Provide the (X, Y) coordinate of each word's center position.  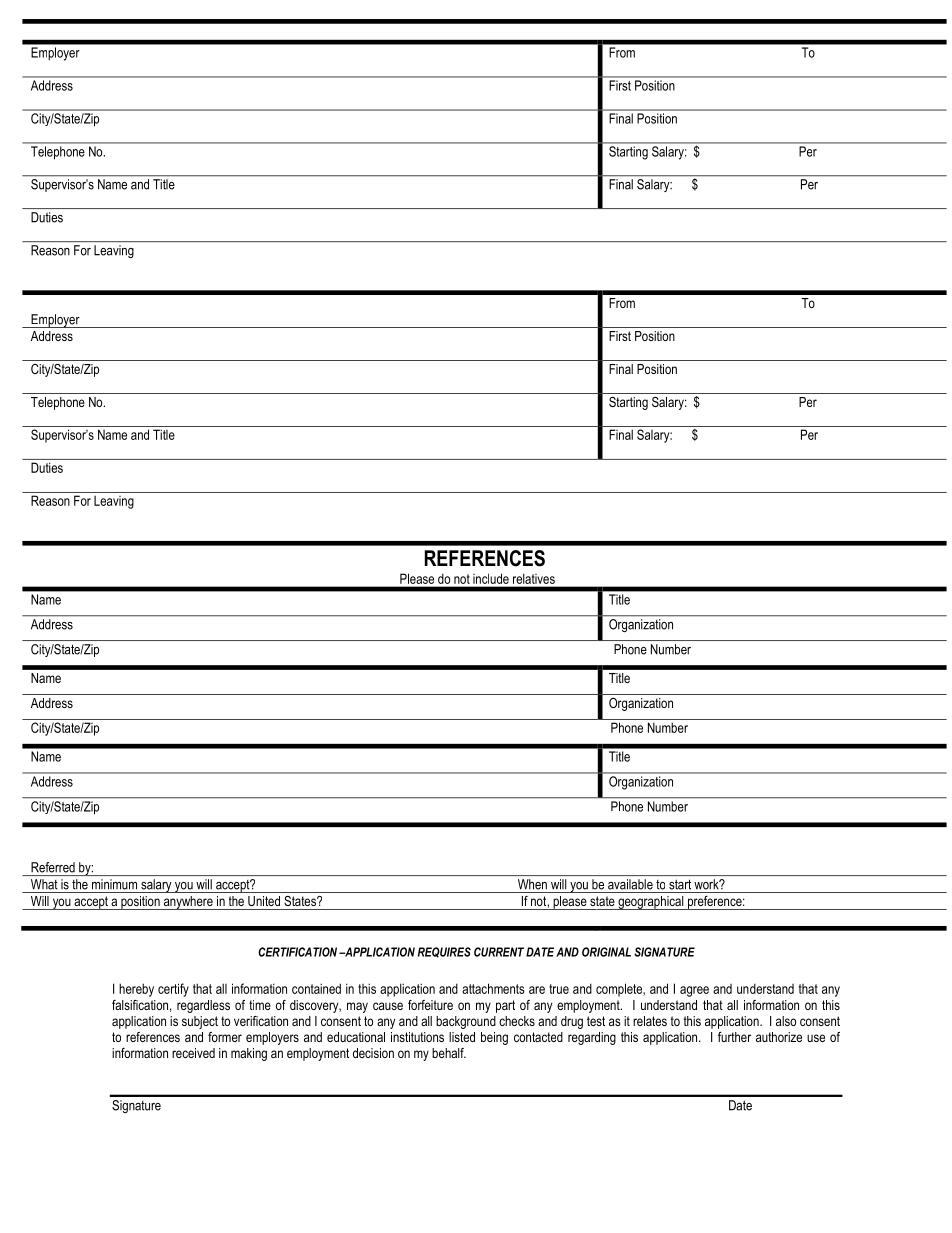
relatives (534, 579)
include (491, 579)
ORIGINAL (606, 952)
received (193, 1053)
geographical (651, 903)
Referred (53, 867)
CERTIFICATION (297, 952)
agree (694, 991)
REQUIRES (444, 952)
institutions (417, 1037)
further (734, 1037)
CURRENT (499, 952)
